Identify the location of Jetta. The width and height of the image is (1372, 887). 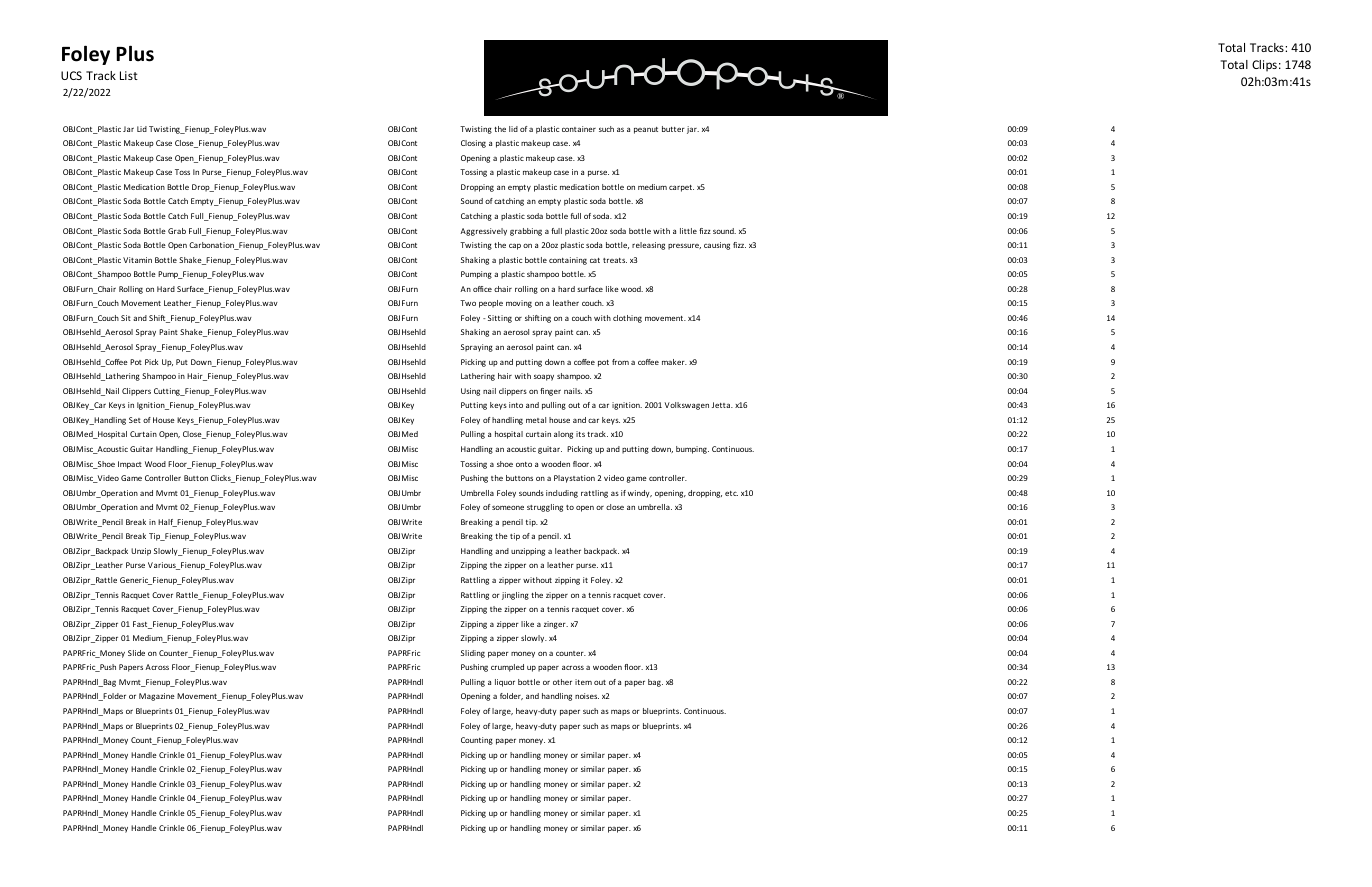
(722, 405).
